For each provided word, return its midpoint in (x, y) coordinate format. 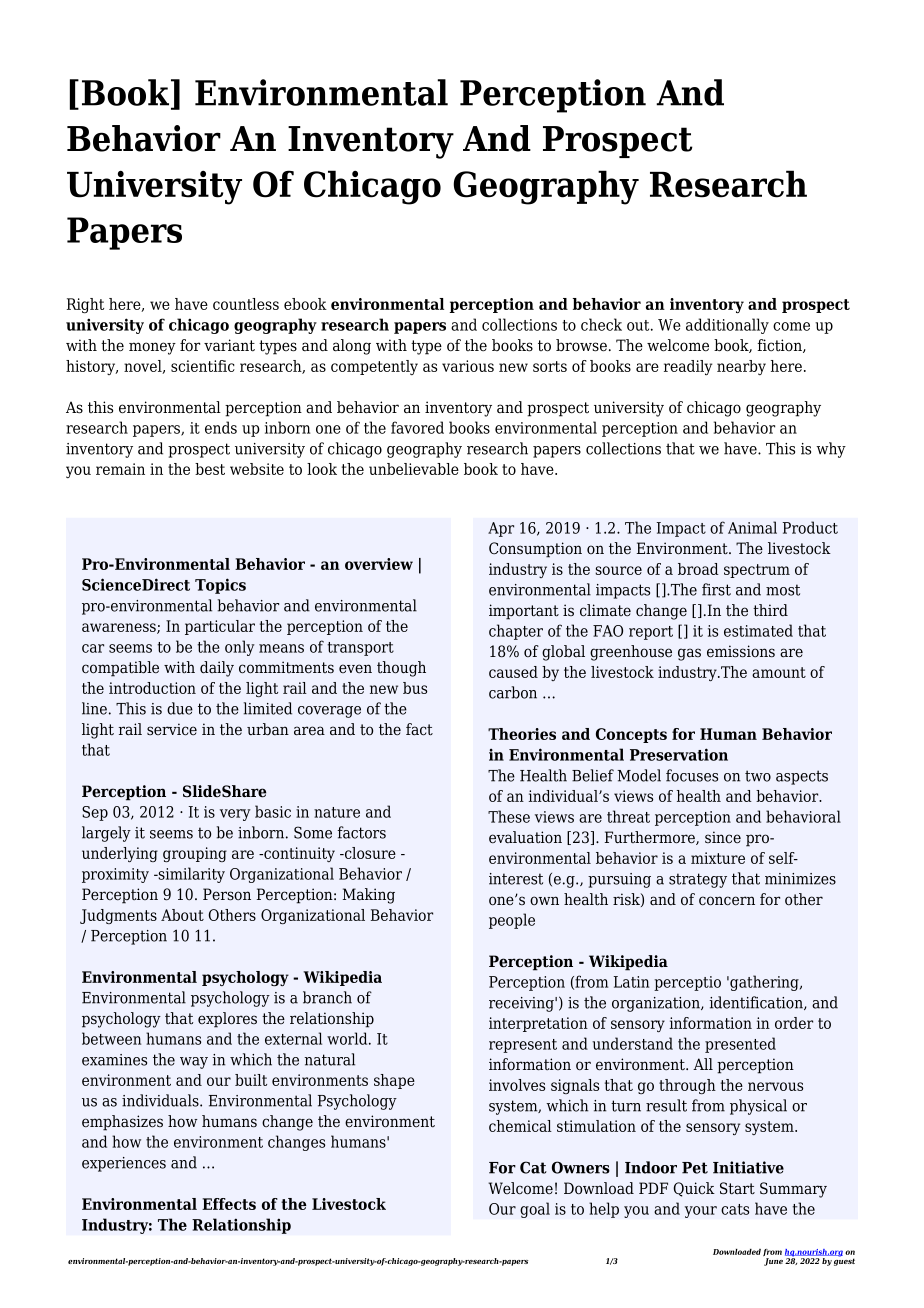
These (509, 816)
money (152, 348)
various (468, 366)
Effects (229, 1204)
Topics (220, 586)
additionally (727, 326)
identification (757, 1003)
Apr (501, 529)
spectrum (757, 571)
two (758, 776)
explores (227, 1020)
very (235, 815)
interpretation (538, 1024)
